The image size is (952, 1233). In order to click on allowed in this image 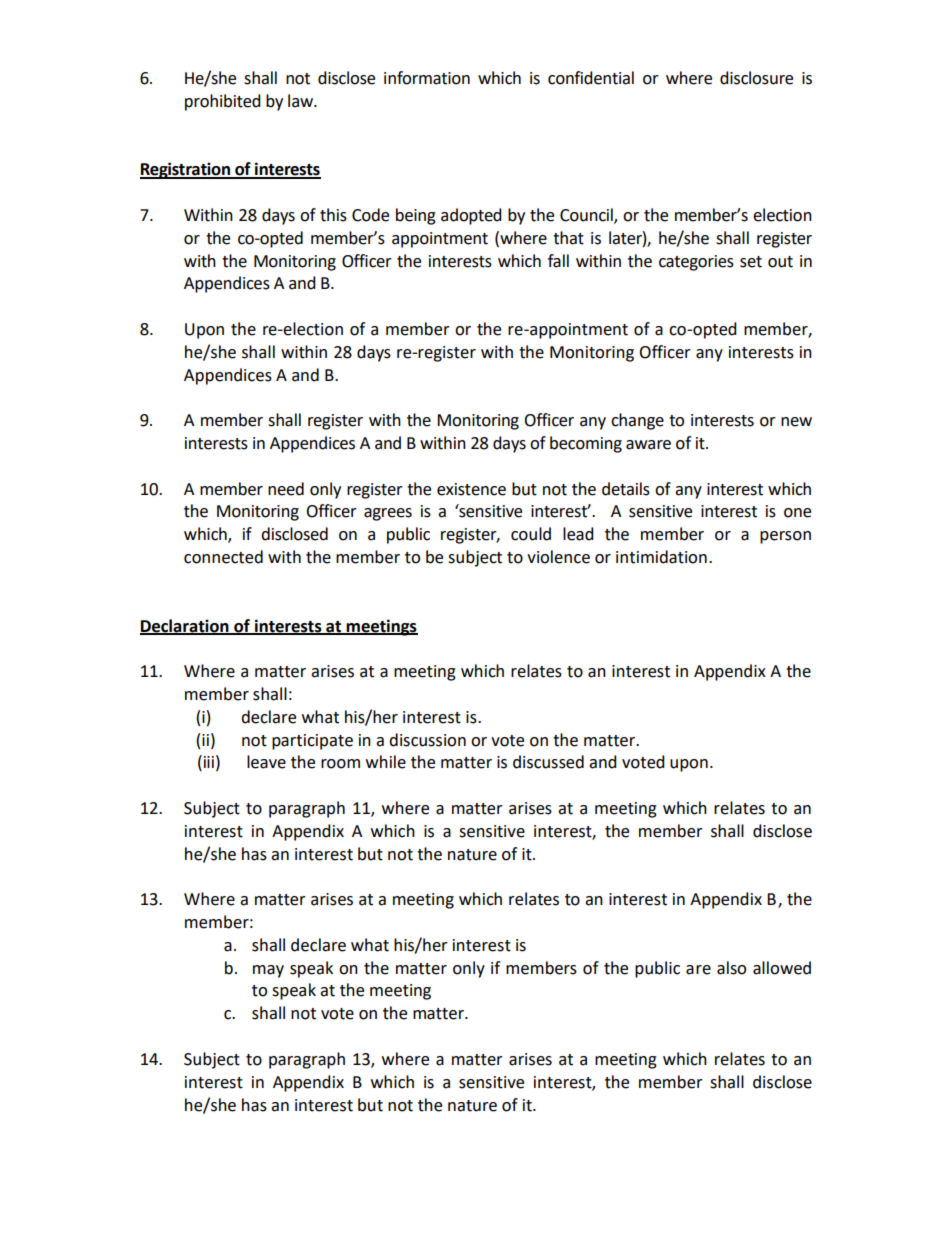, I will do `click(782, 968)`.
